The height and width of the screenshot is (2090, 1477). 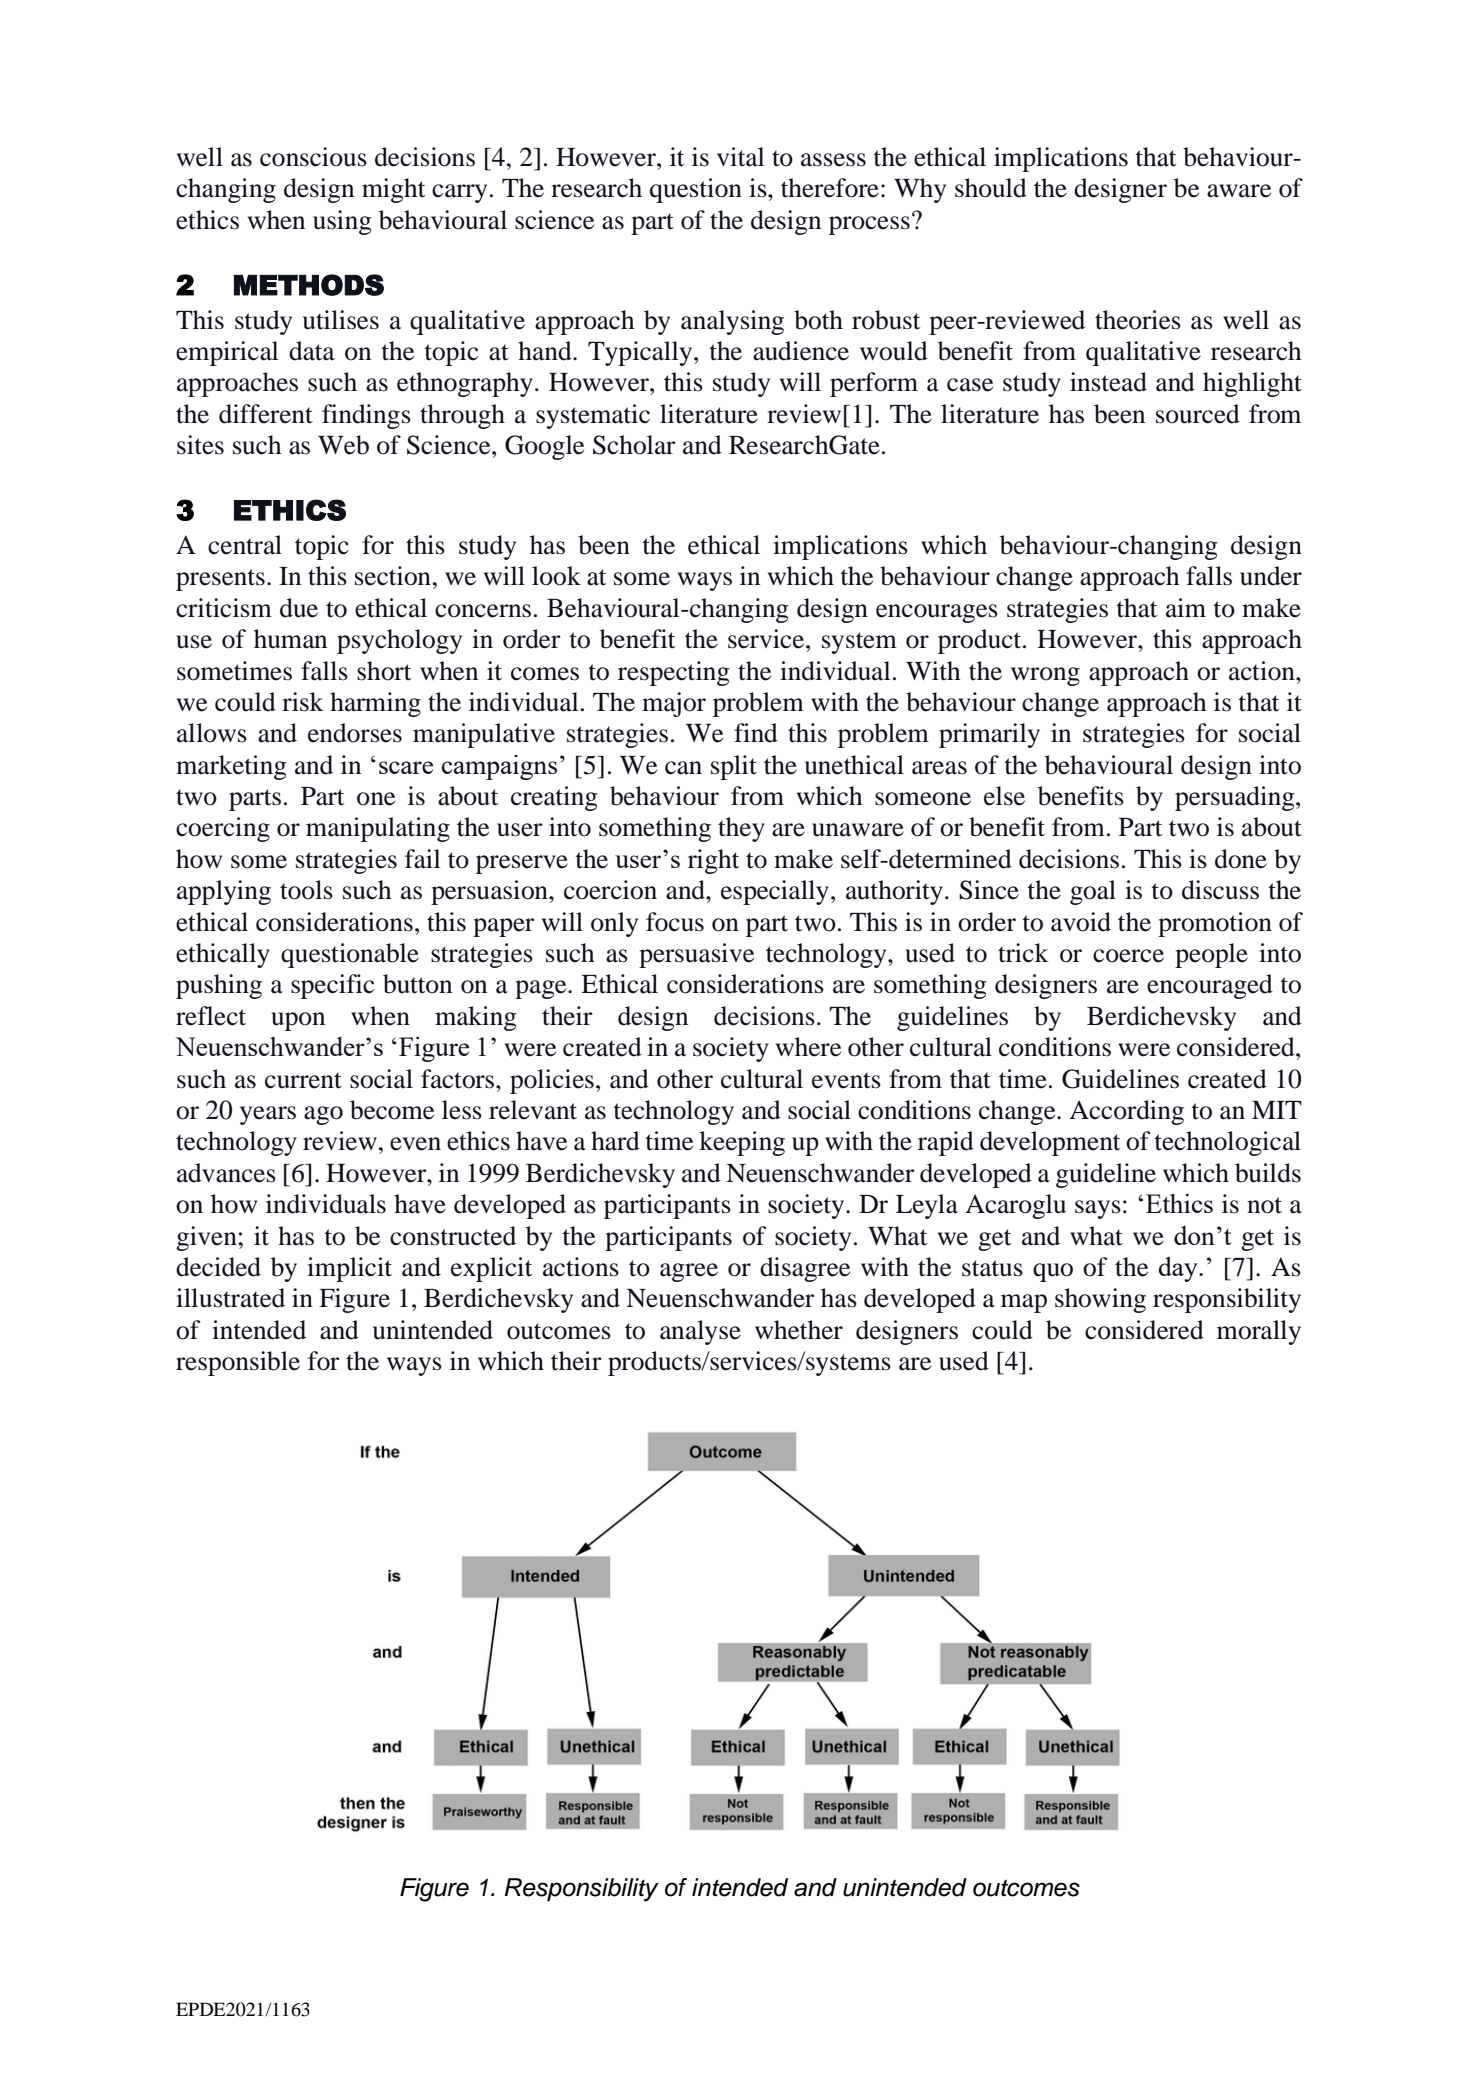 What do you see at coordinates (349, 1269) in the screenshot?
I see `implicit` at bounding box center [349, 1269].
